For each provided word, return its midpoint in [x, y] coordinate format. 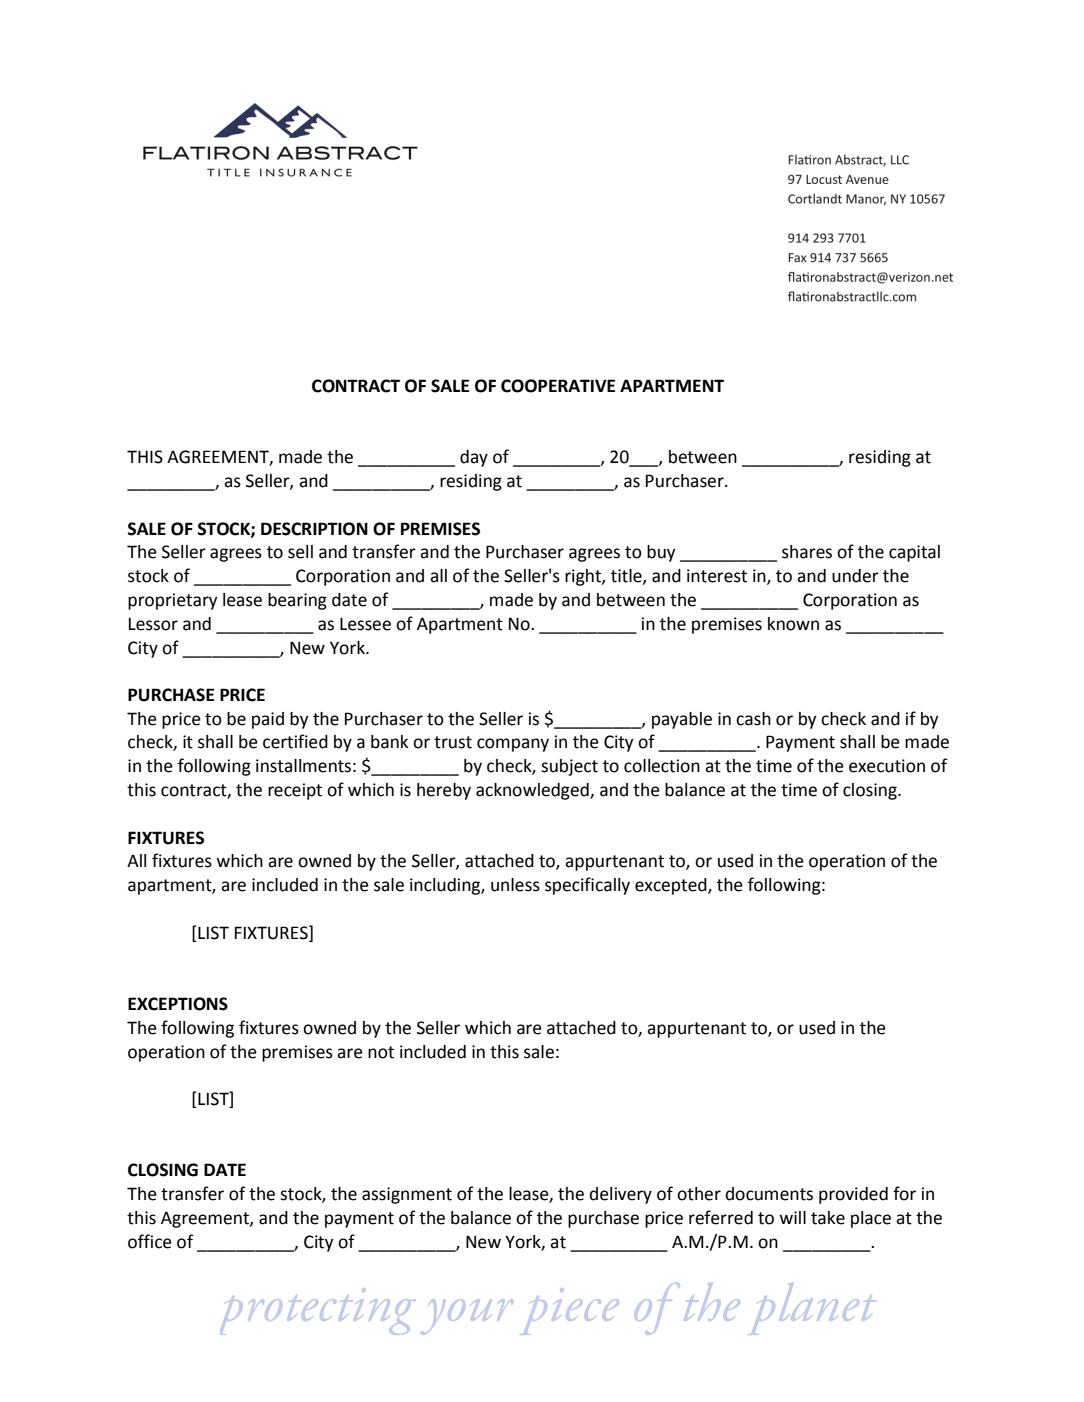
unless [515, 885]
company [513, 745]
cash [753, 719]
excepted [672, 886]
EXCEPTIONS [178, 1004]
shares [807, 552]
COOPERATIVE [558, 386]
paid [268, 720]
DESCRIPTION [314, 529]
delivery [621, 1195]
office [150, 1241]
